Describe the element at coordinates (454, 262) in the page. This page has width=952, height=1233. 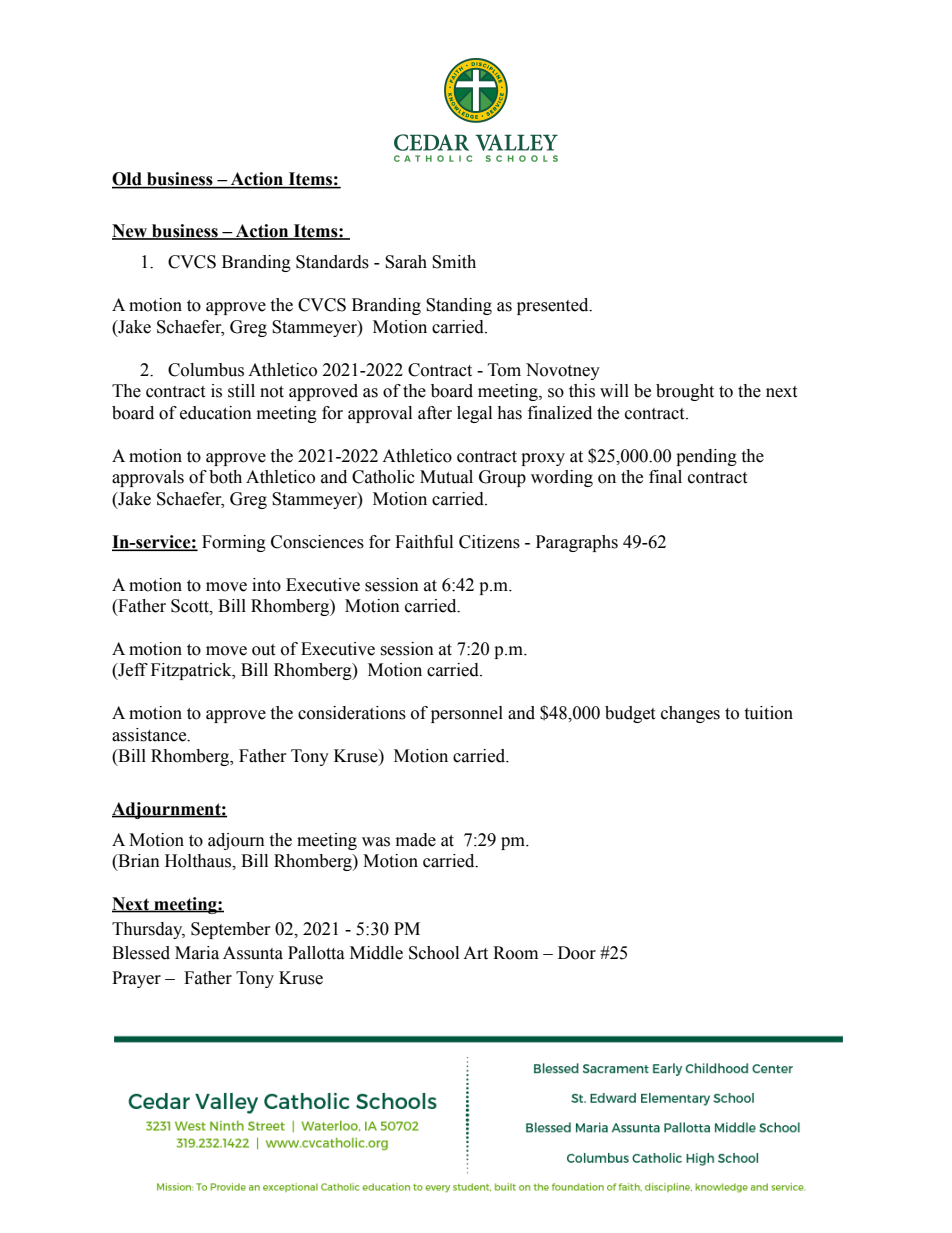
I see `Smith` at that location.
